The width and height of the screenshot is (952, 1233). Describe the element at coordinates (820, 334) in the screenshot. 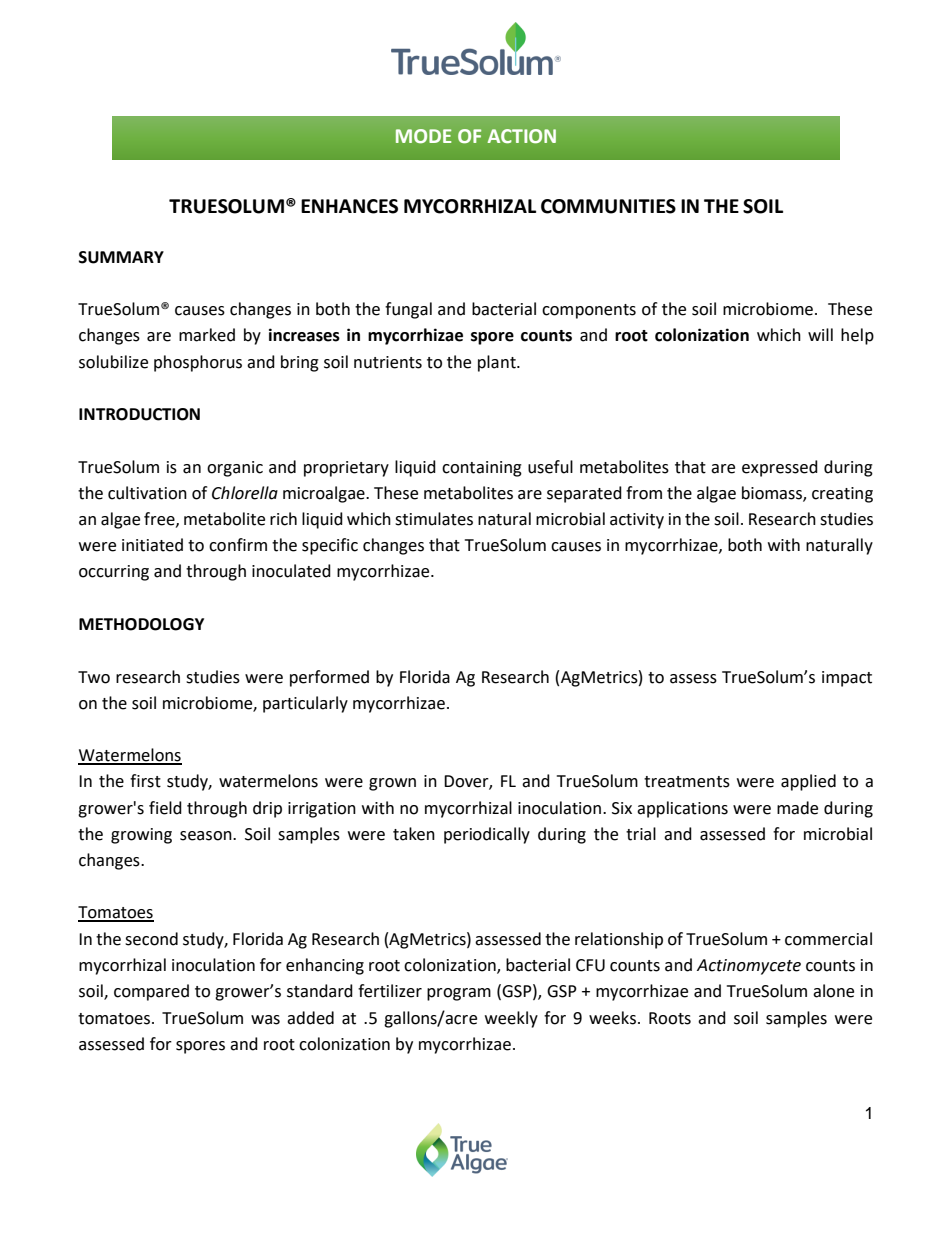

I see `will` at that location.
